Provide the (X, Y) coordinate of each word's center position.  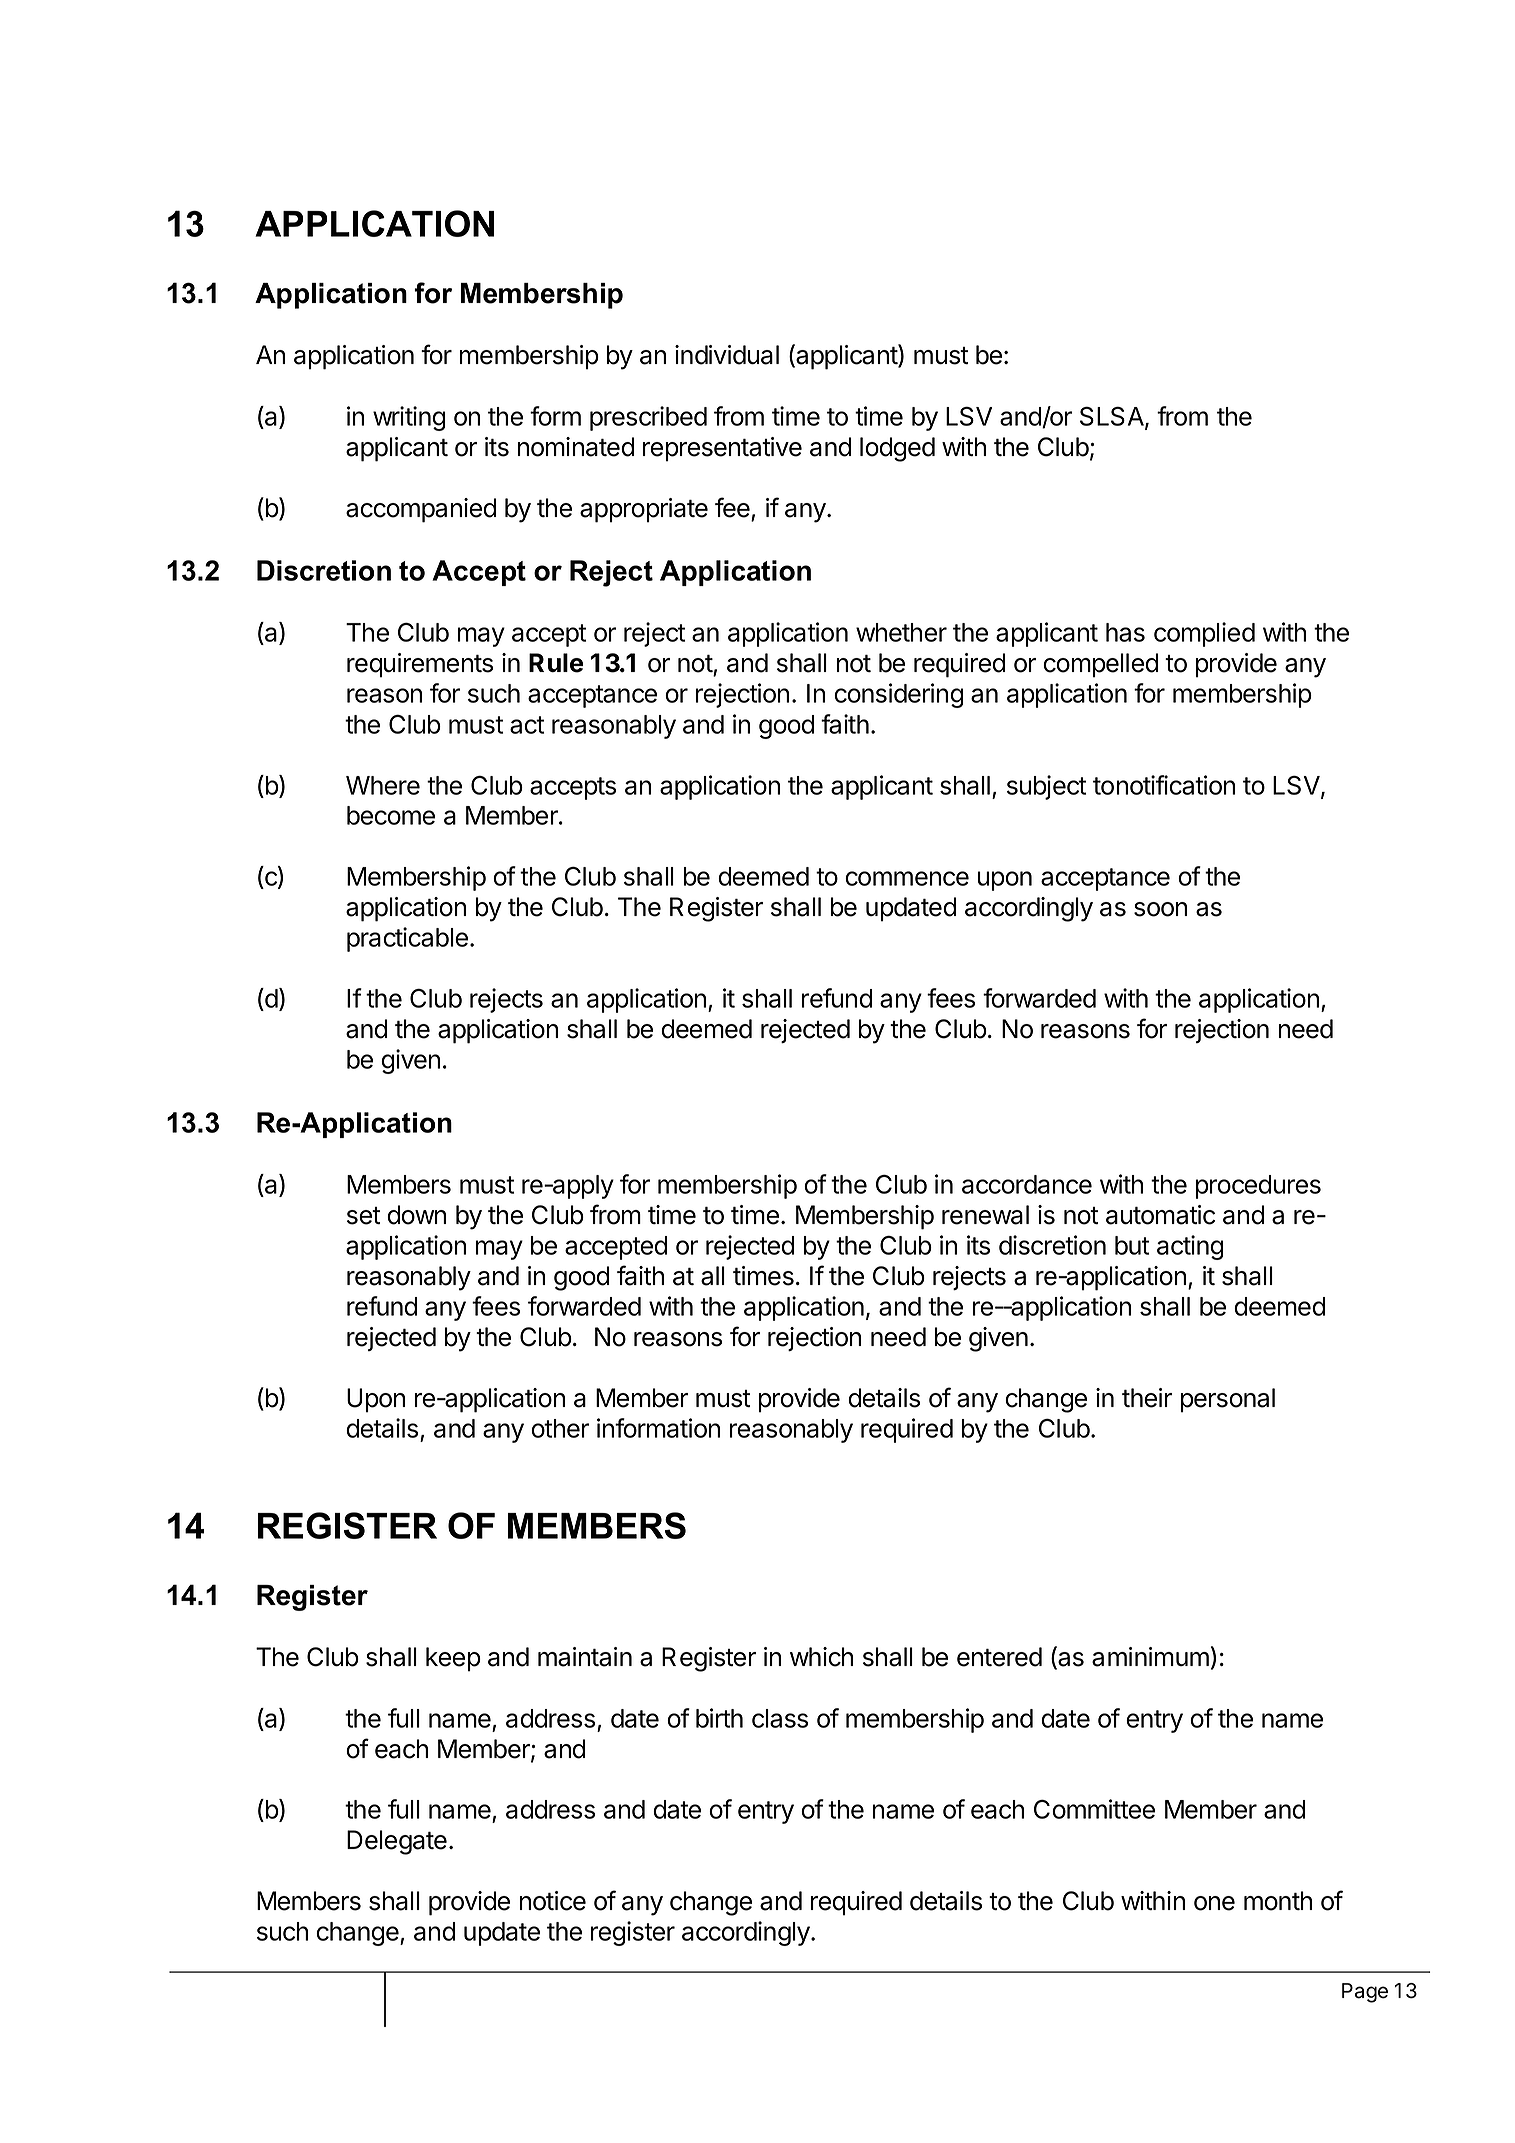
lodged (897, 449)
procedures (1258, 1187)
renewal (985, 1215)
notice (553, 1901)
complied (1204, 634)
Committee (1094, 1809)
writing (409, 418)
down (416, 1215)
